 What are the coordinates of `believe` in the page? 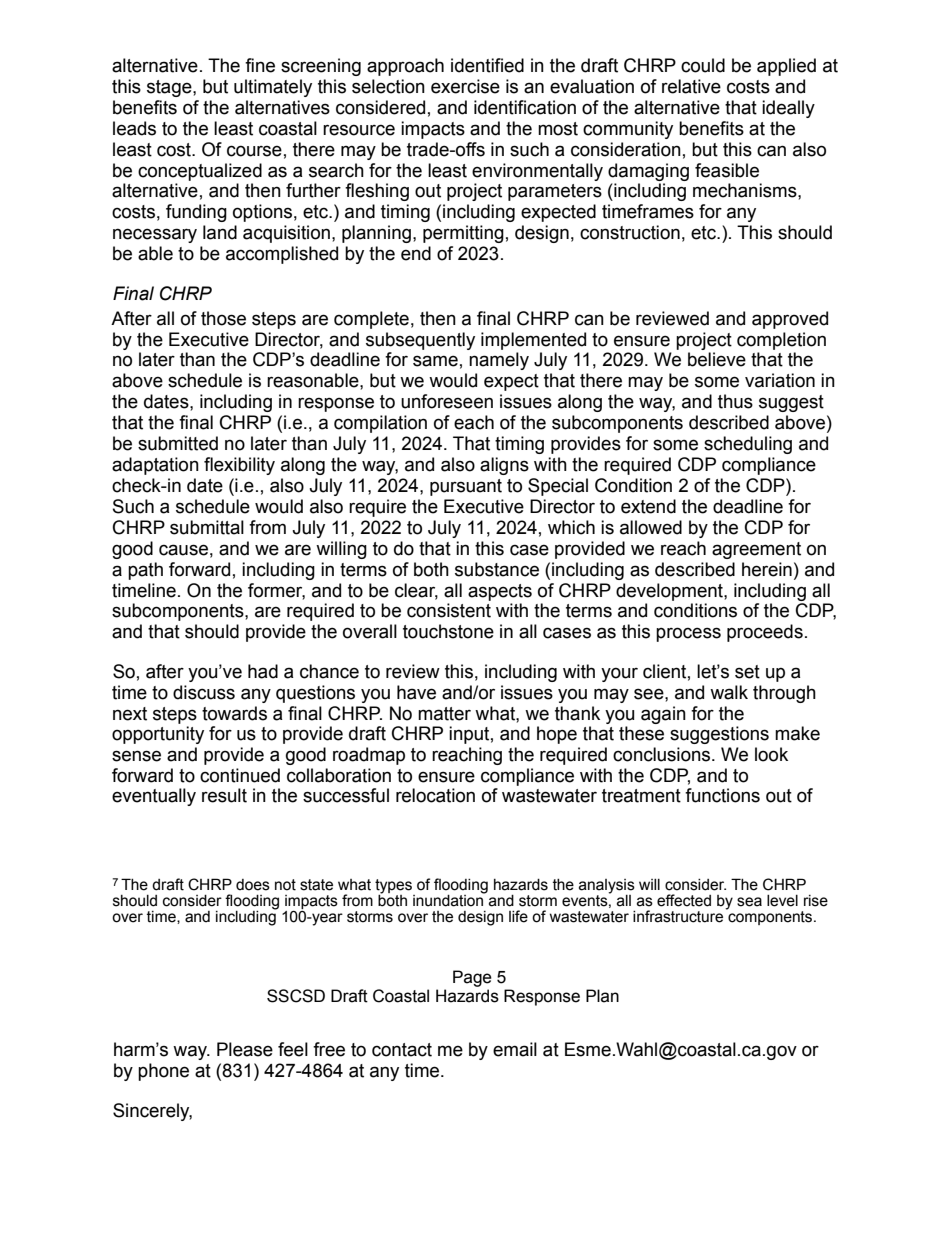 It's located at (717, 359).
